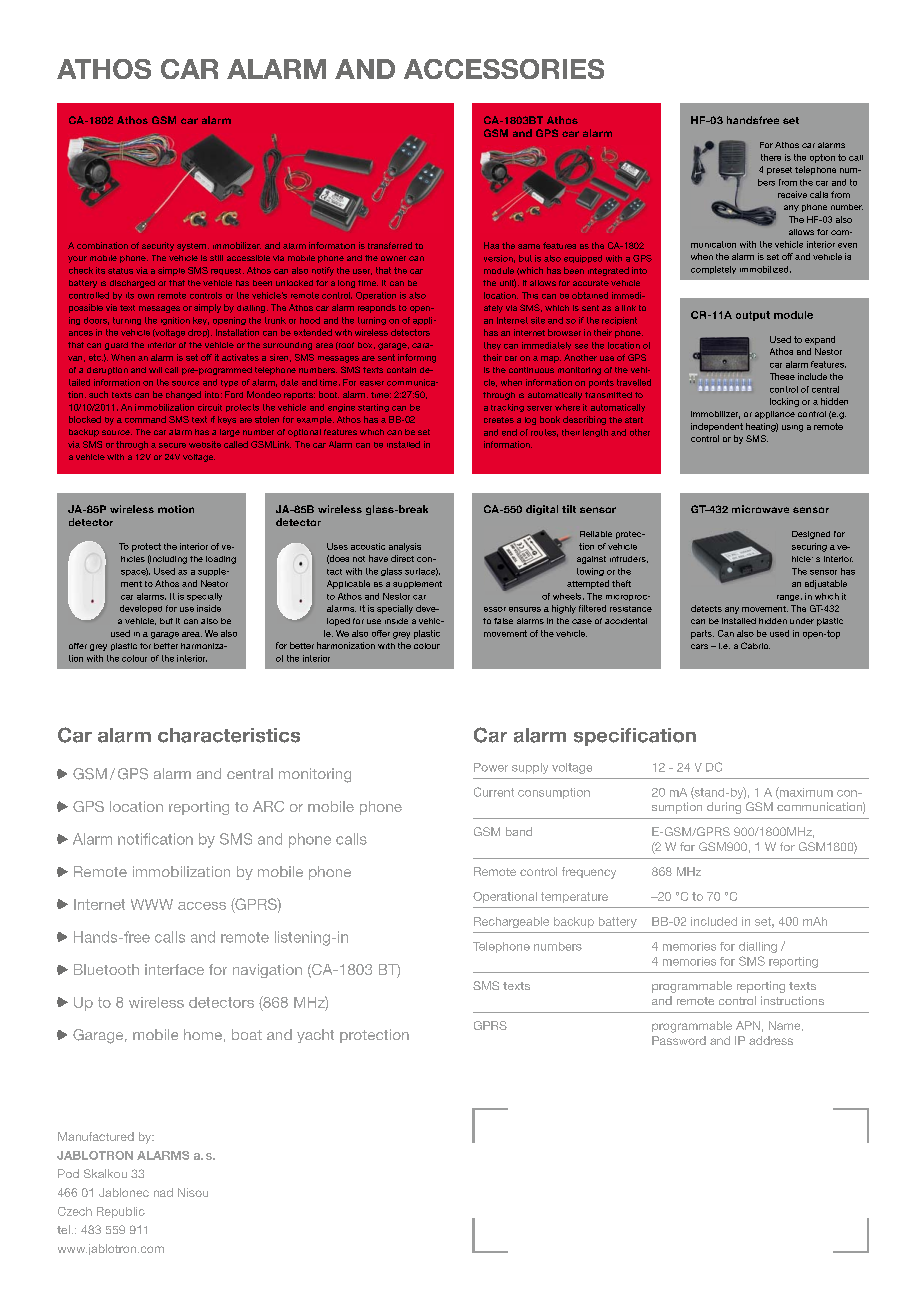  Describe the element at coordinates (158, 246) in the document. I see `security` at that location.
